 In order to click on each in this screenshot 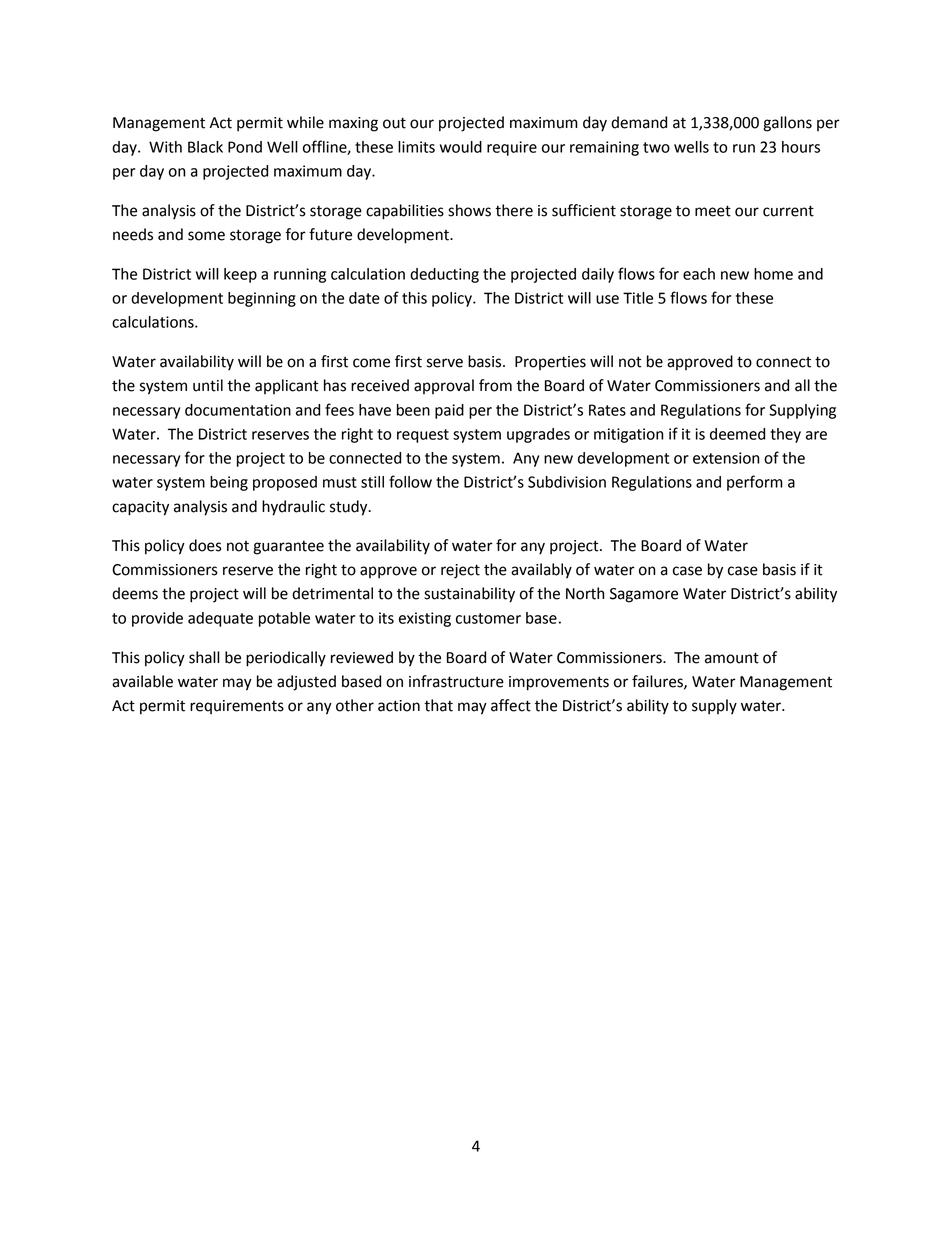, I will do `click(699, 274)`.
